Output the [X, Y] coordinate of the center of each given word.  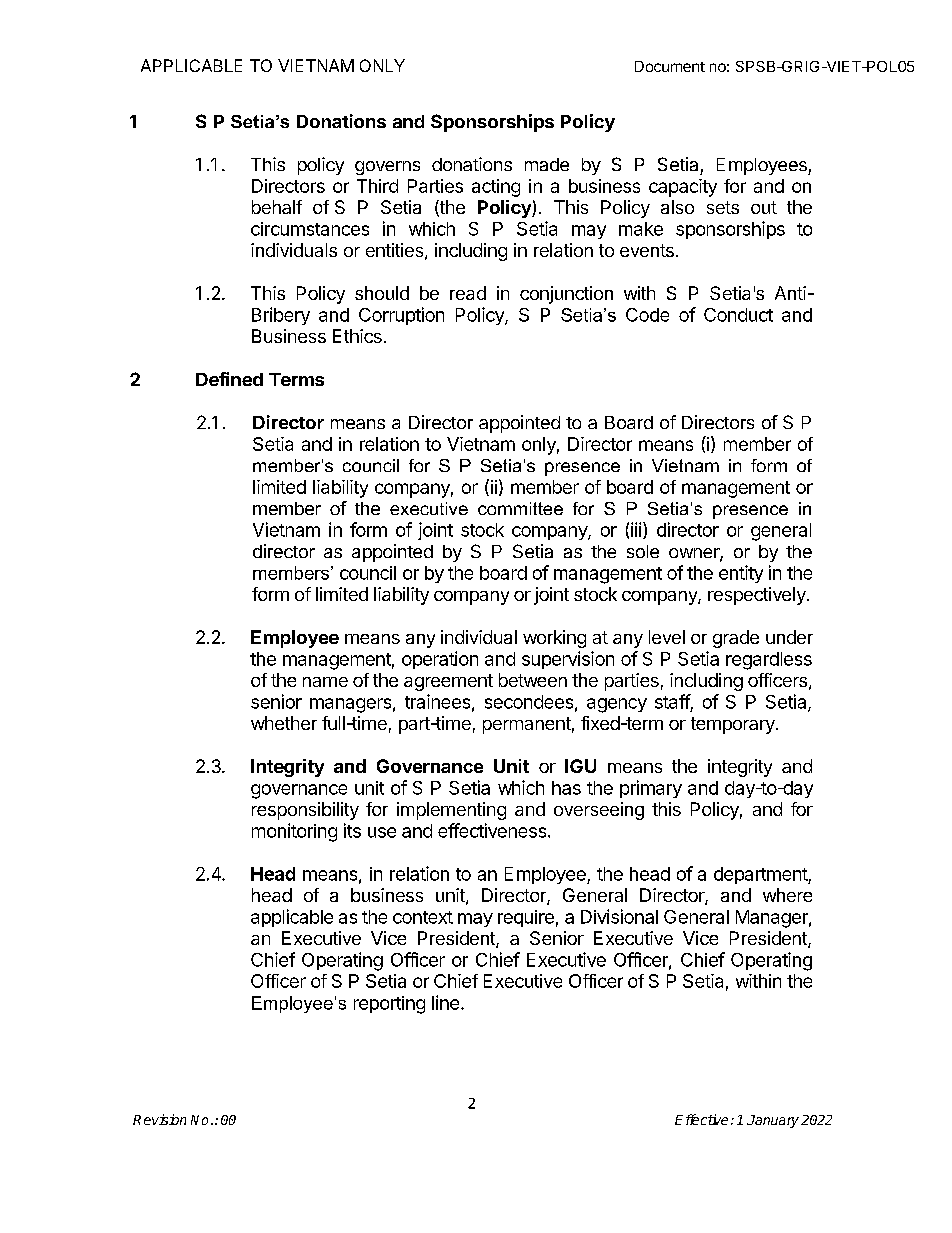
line [445, 1002]
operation [440, 660]
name [325, 682]
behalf [277, 207]
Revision [159, 1119]
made [547, 164]
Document [670, 66]
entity [741, 574]
